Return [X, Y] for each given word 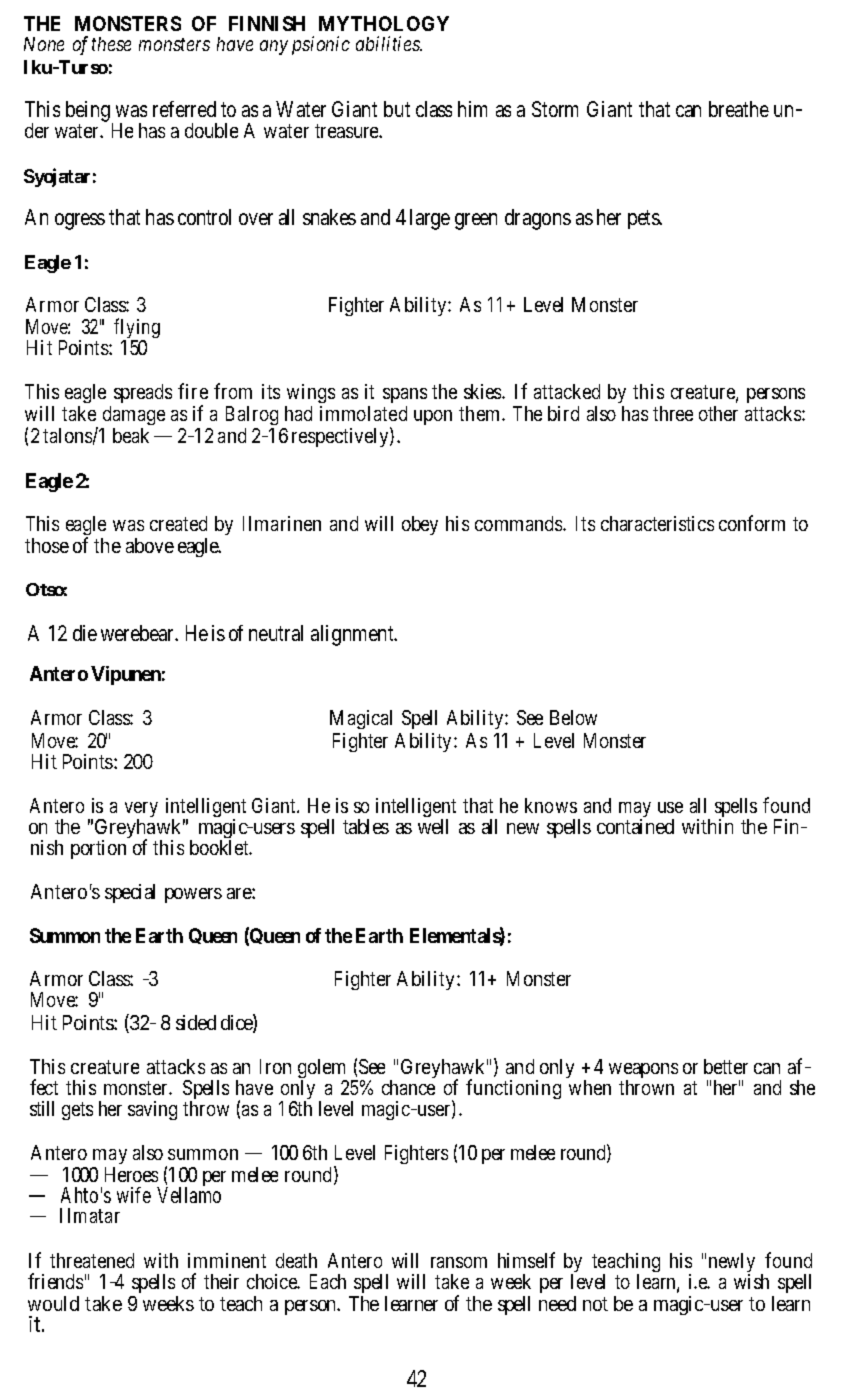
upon [433, 417]
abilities [389, 43]
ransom [459, 1262]
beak [131, 435]
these [111, 44]
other [718, 413]
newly [732, 1264]
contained [635, 826]
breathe [739, 109]
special [130, 893]
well [433, 826]
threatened [92, 1260]
